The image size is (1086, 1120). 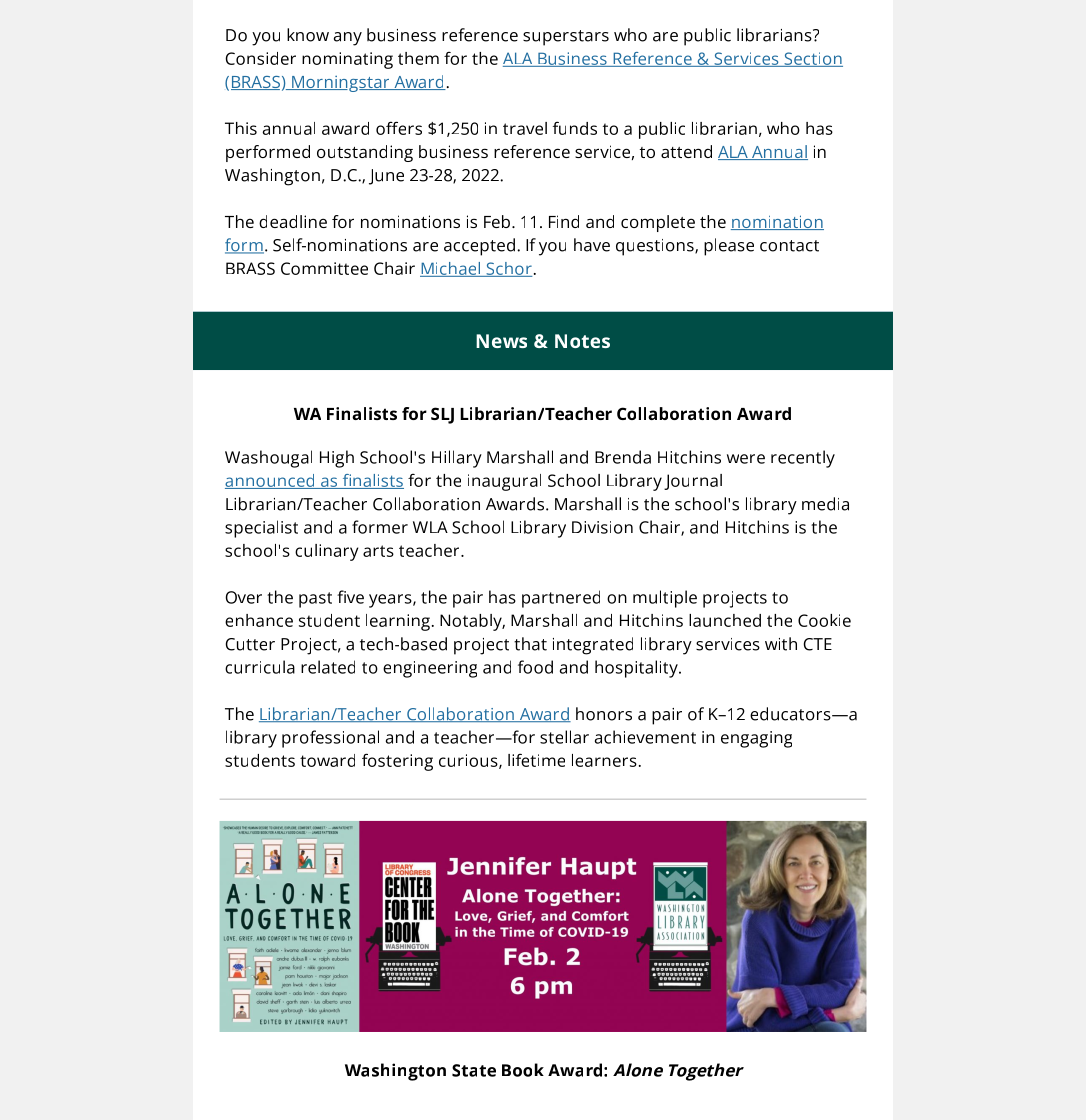 I want to click on State, so click(x=474, y=1070).
